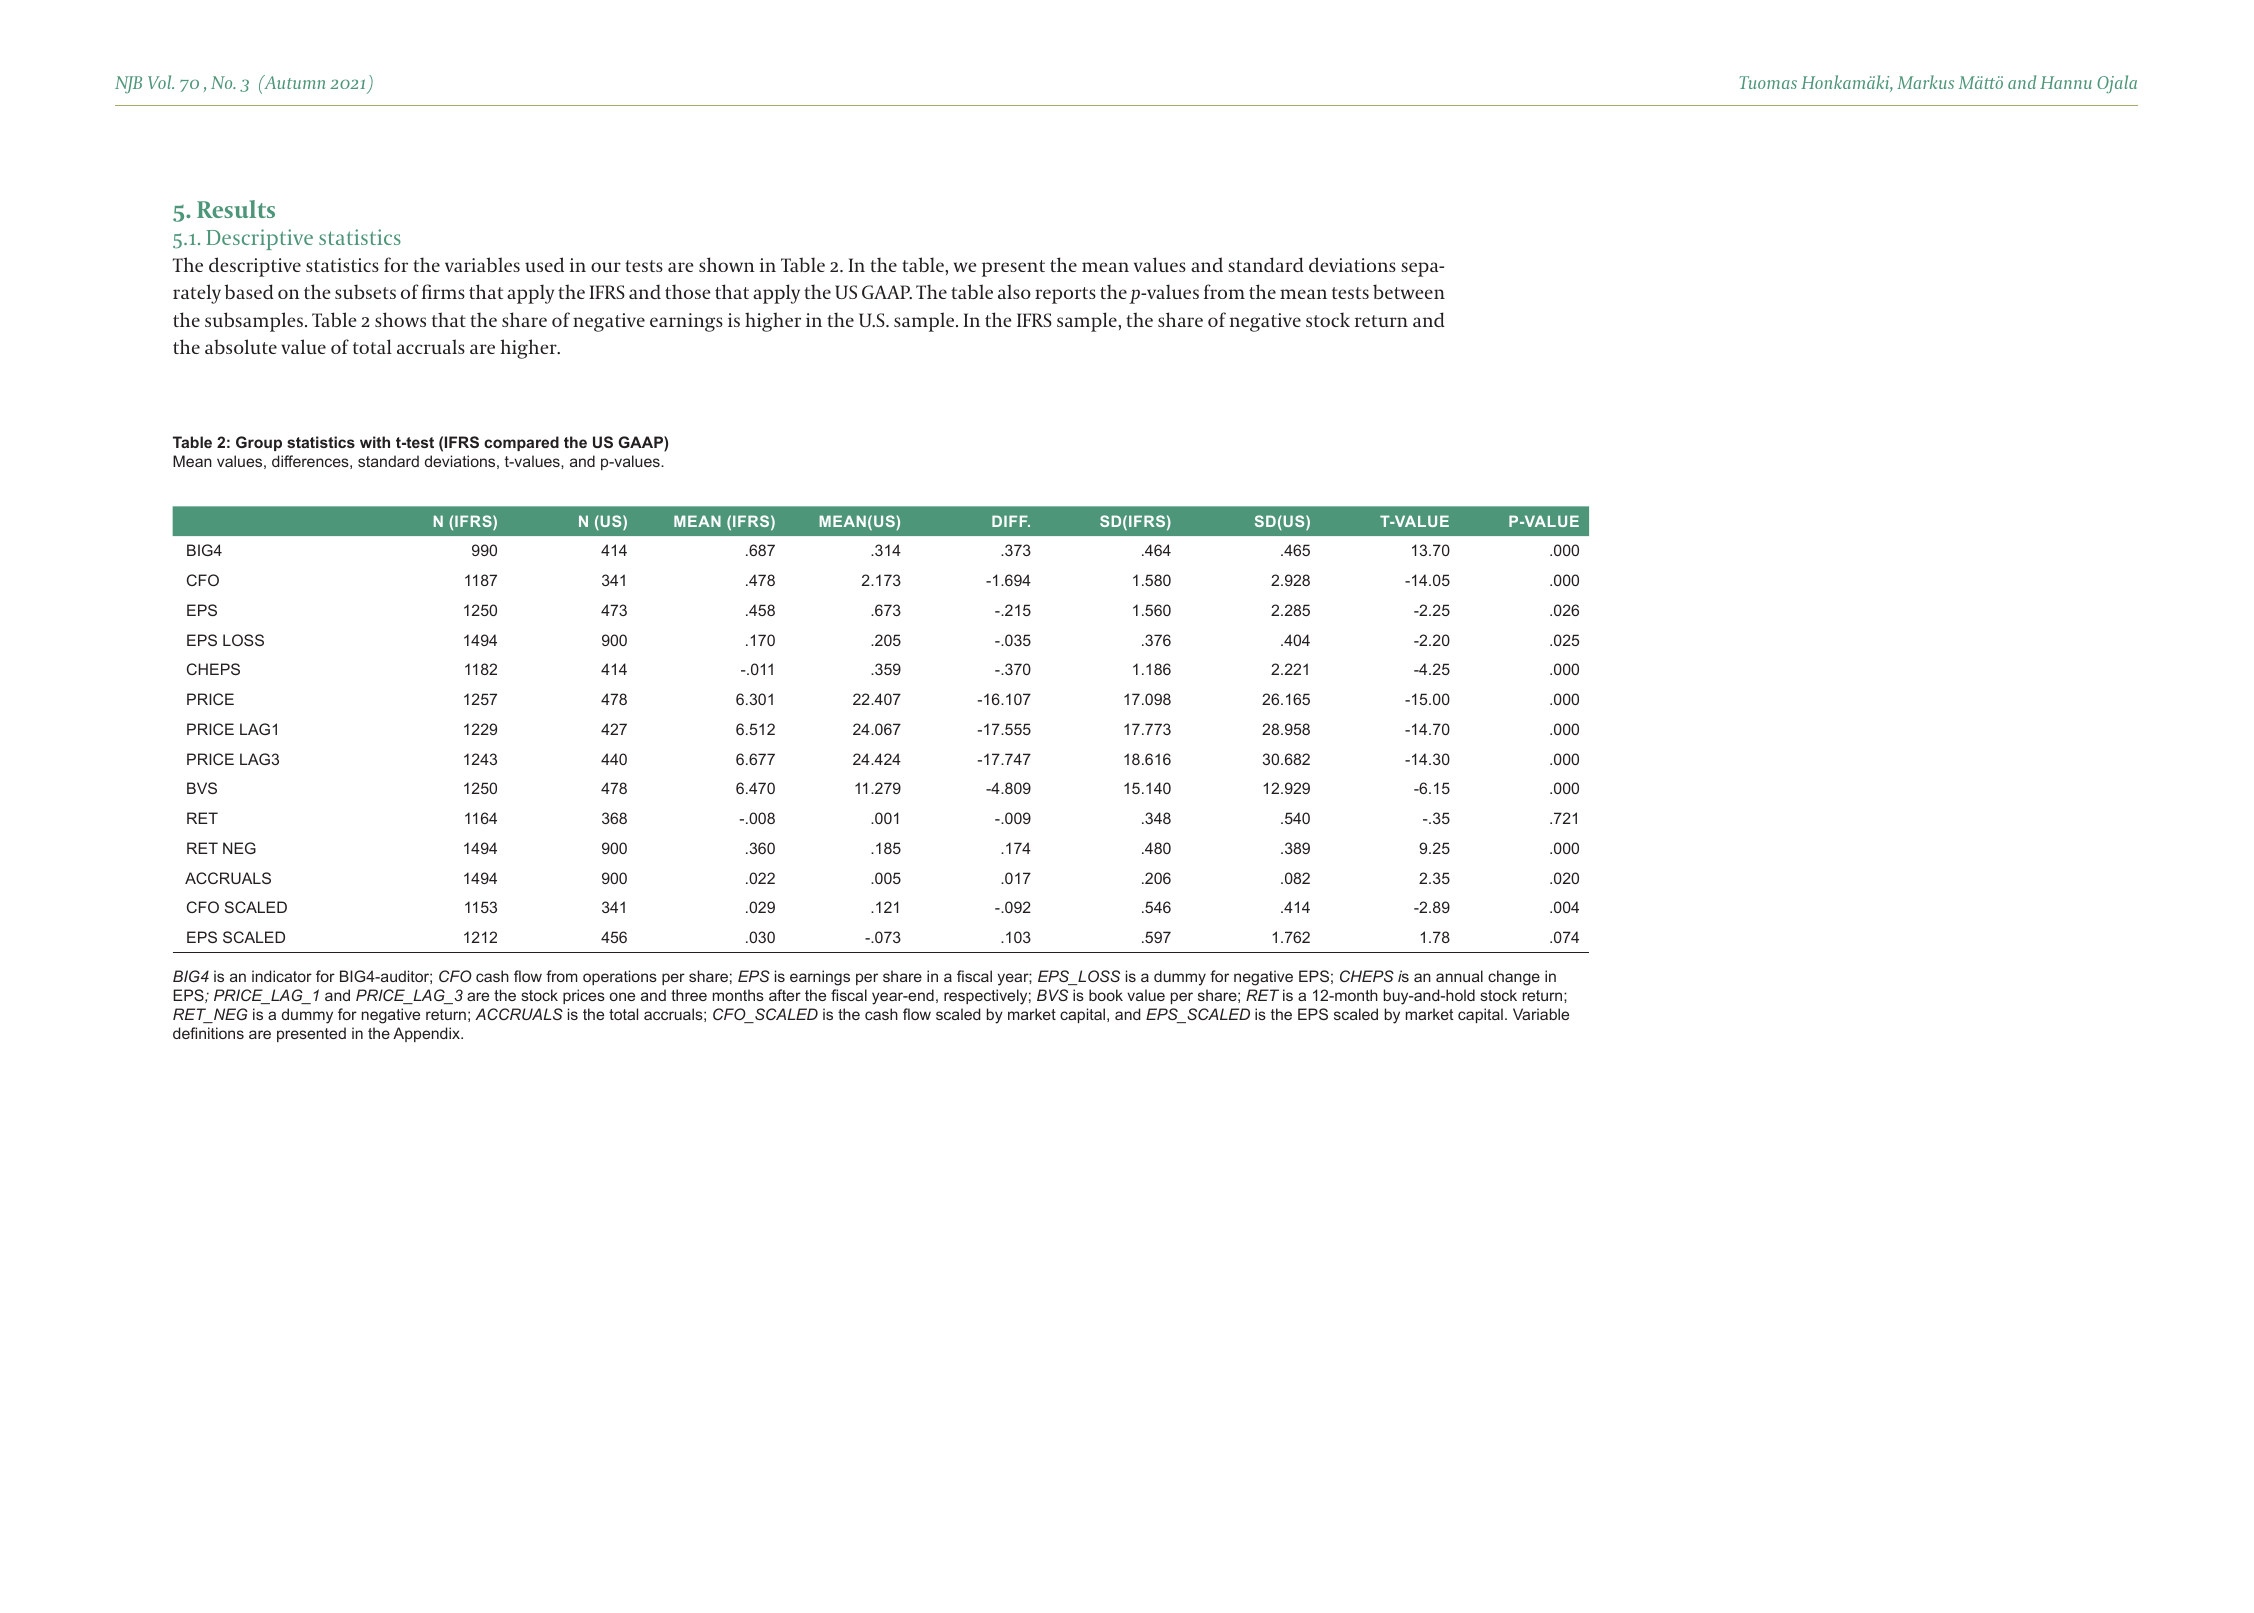  Describe the element at coordinates (1925, 82) in the screenshot. I see `Markus` at that location.
